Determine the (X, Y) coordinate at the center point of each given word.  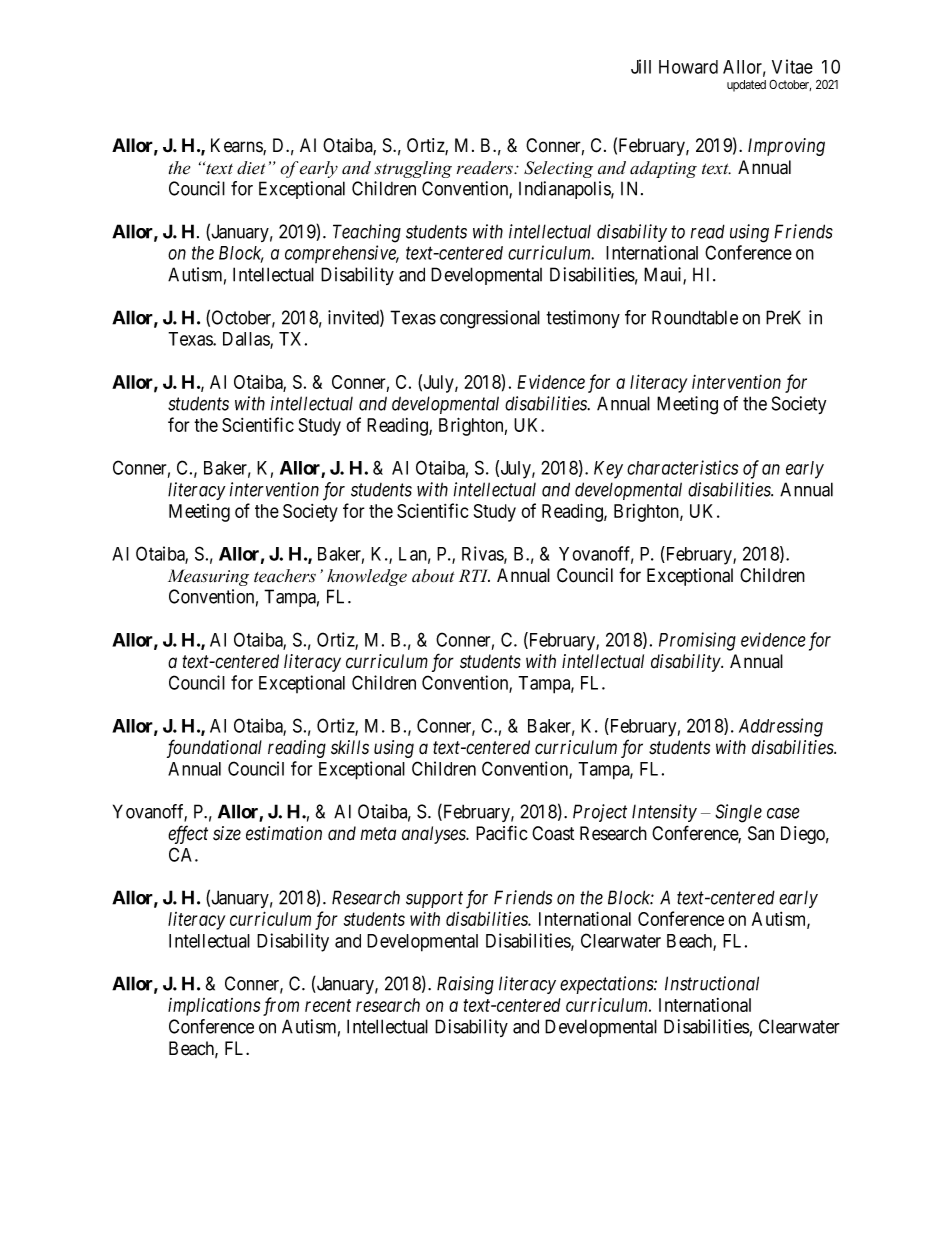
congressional (490, 319)
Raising (465, 985)
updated (746, 86)
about (433, 576)
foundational (214, 748)
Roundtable (695, 317)
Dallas (247, 340)
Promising (697, 641)
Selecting (558, 169)
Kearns (237, 146)
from (281, 1006)
